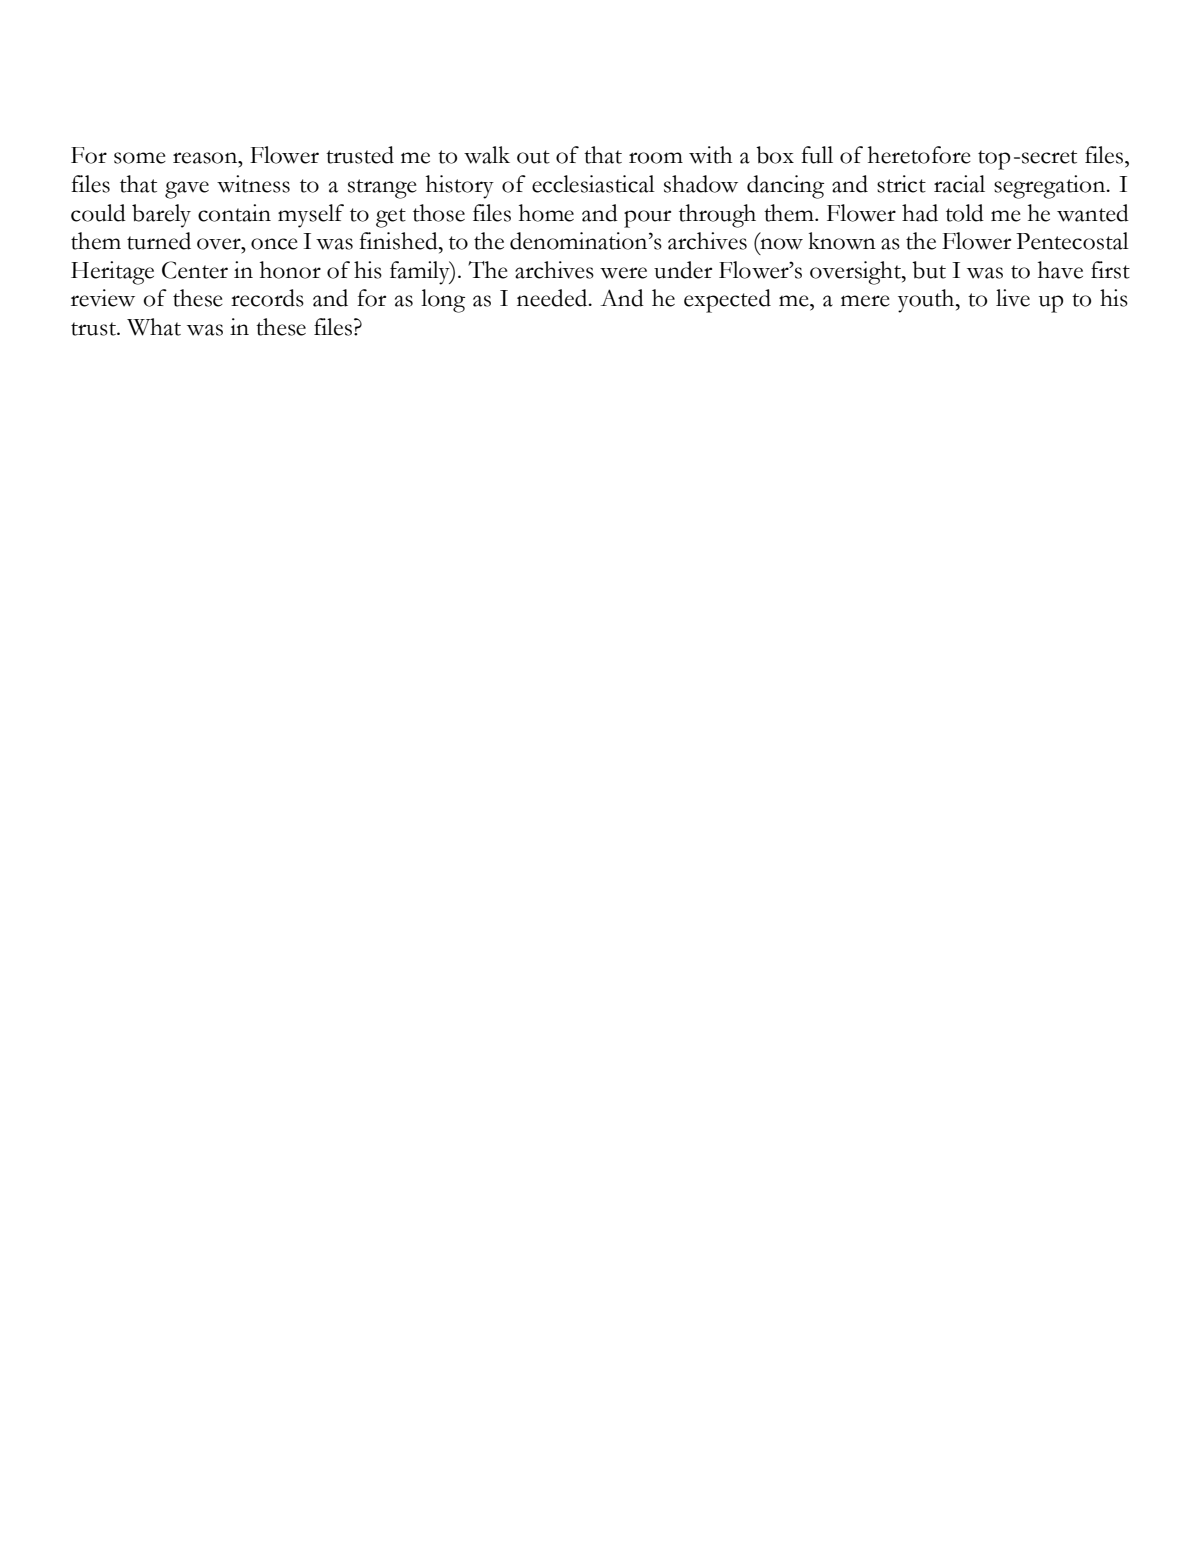  Describe the element at coordinates (929, 270) in the screenshot. I see `but` at that location.
